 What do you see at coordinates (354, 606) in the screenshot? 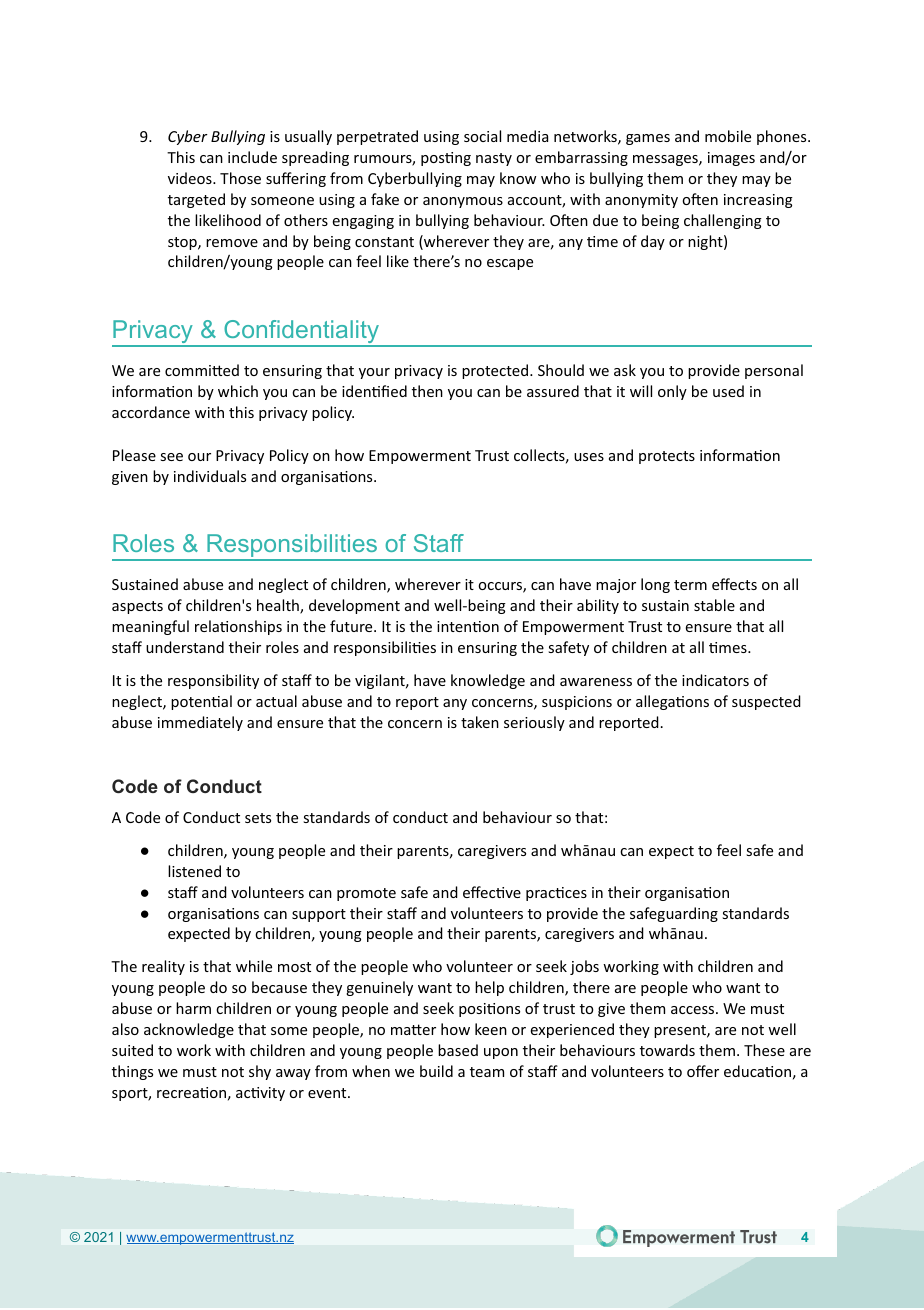
I see `development` at bounding box center [354, 606].
